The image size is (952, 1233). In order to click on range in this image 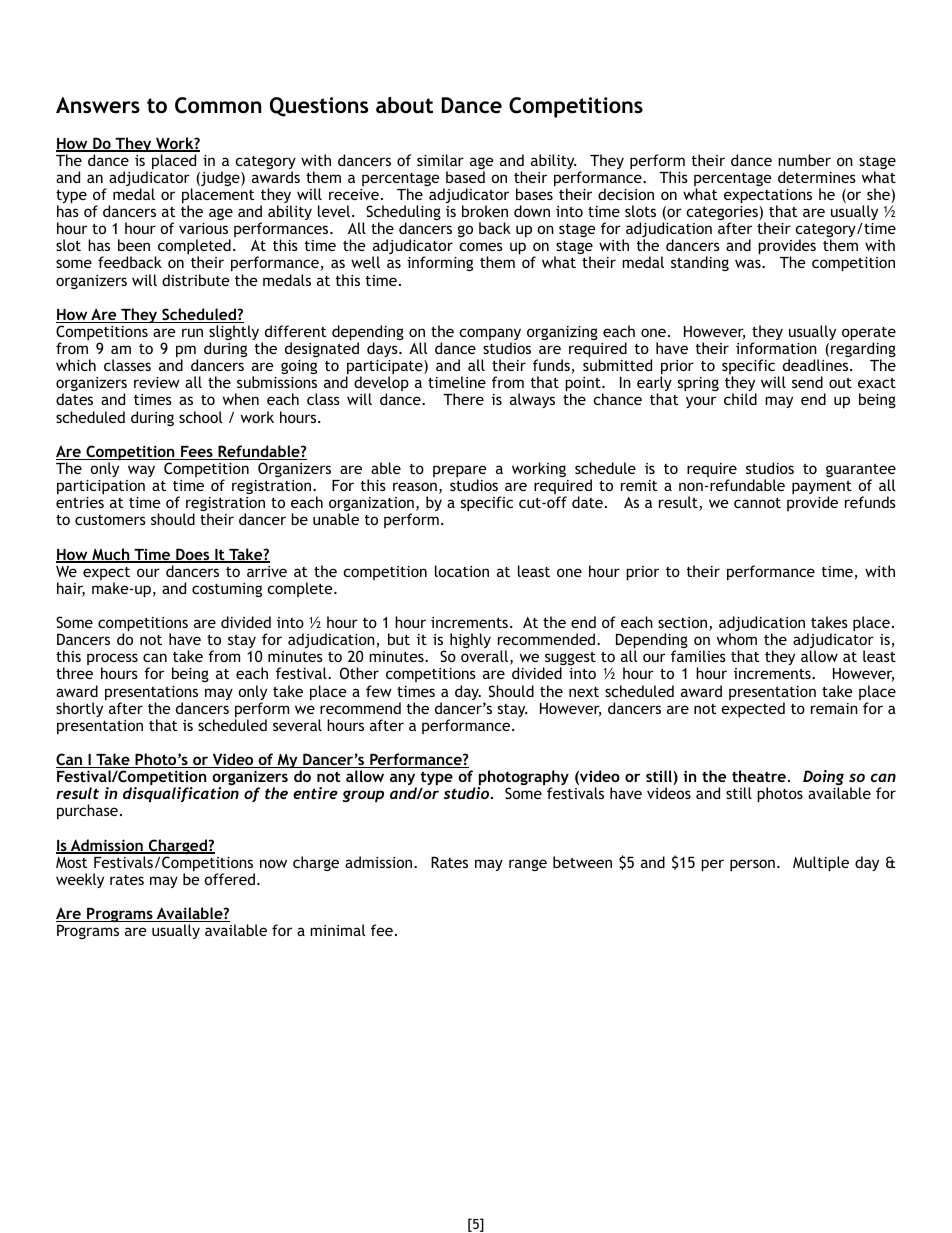, I will do `click(528, 865)`.
